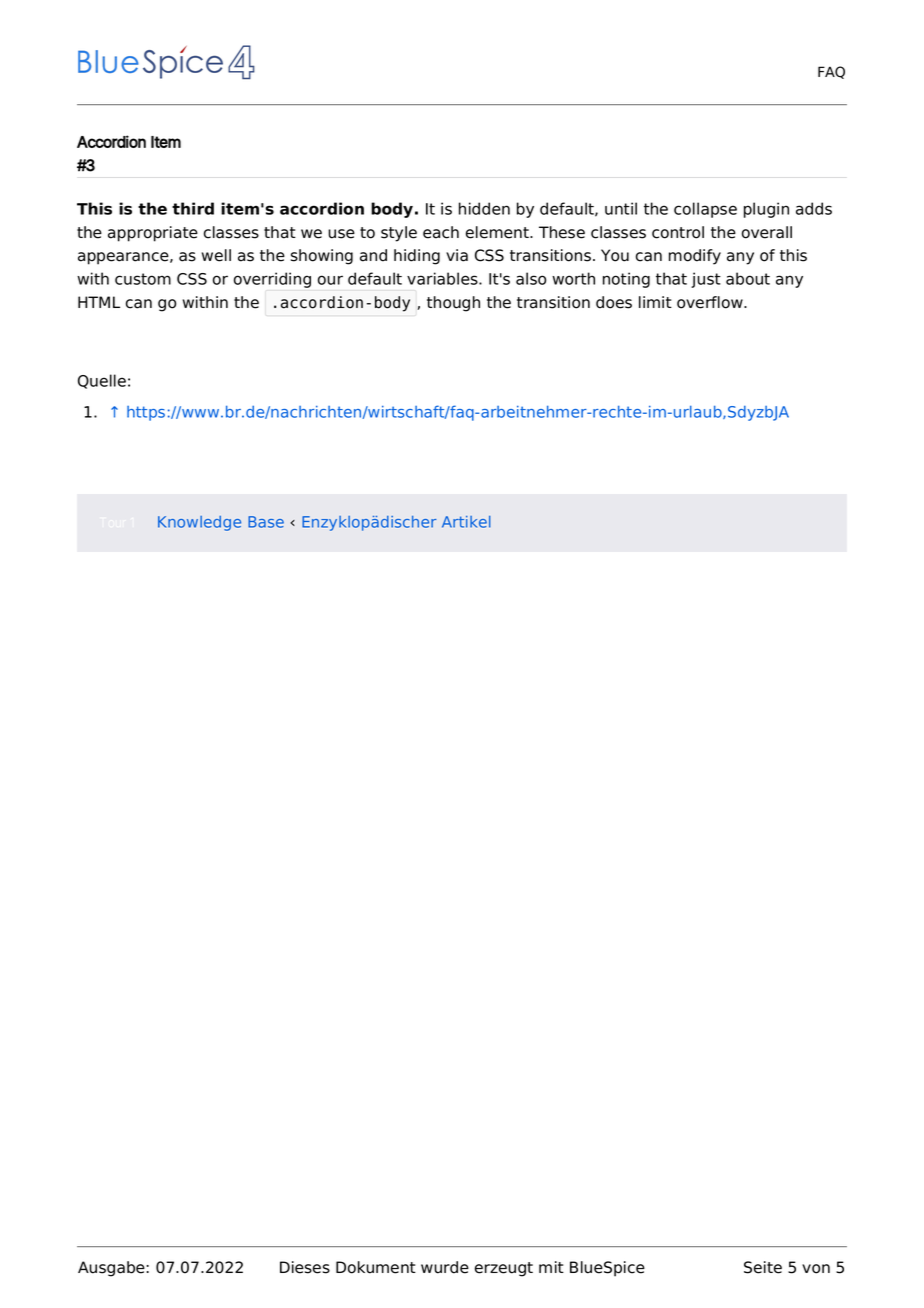 The height and width of the screenshot is (1308, 924). Describe the element at coordinates (441, 232) in the screenshot. I see `each` at that location.
